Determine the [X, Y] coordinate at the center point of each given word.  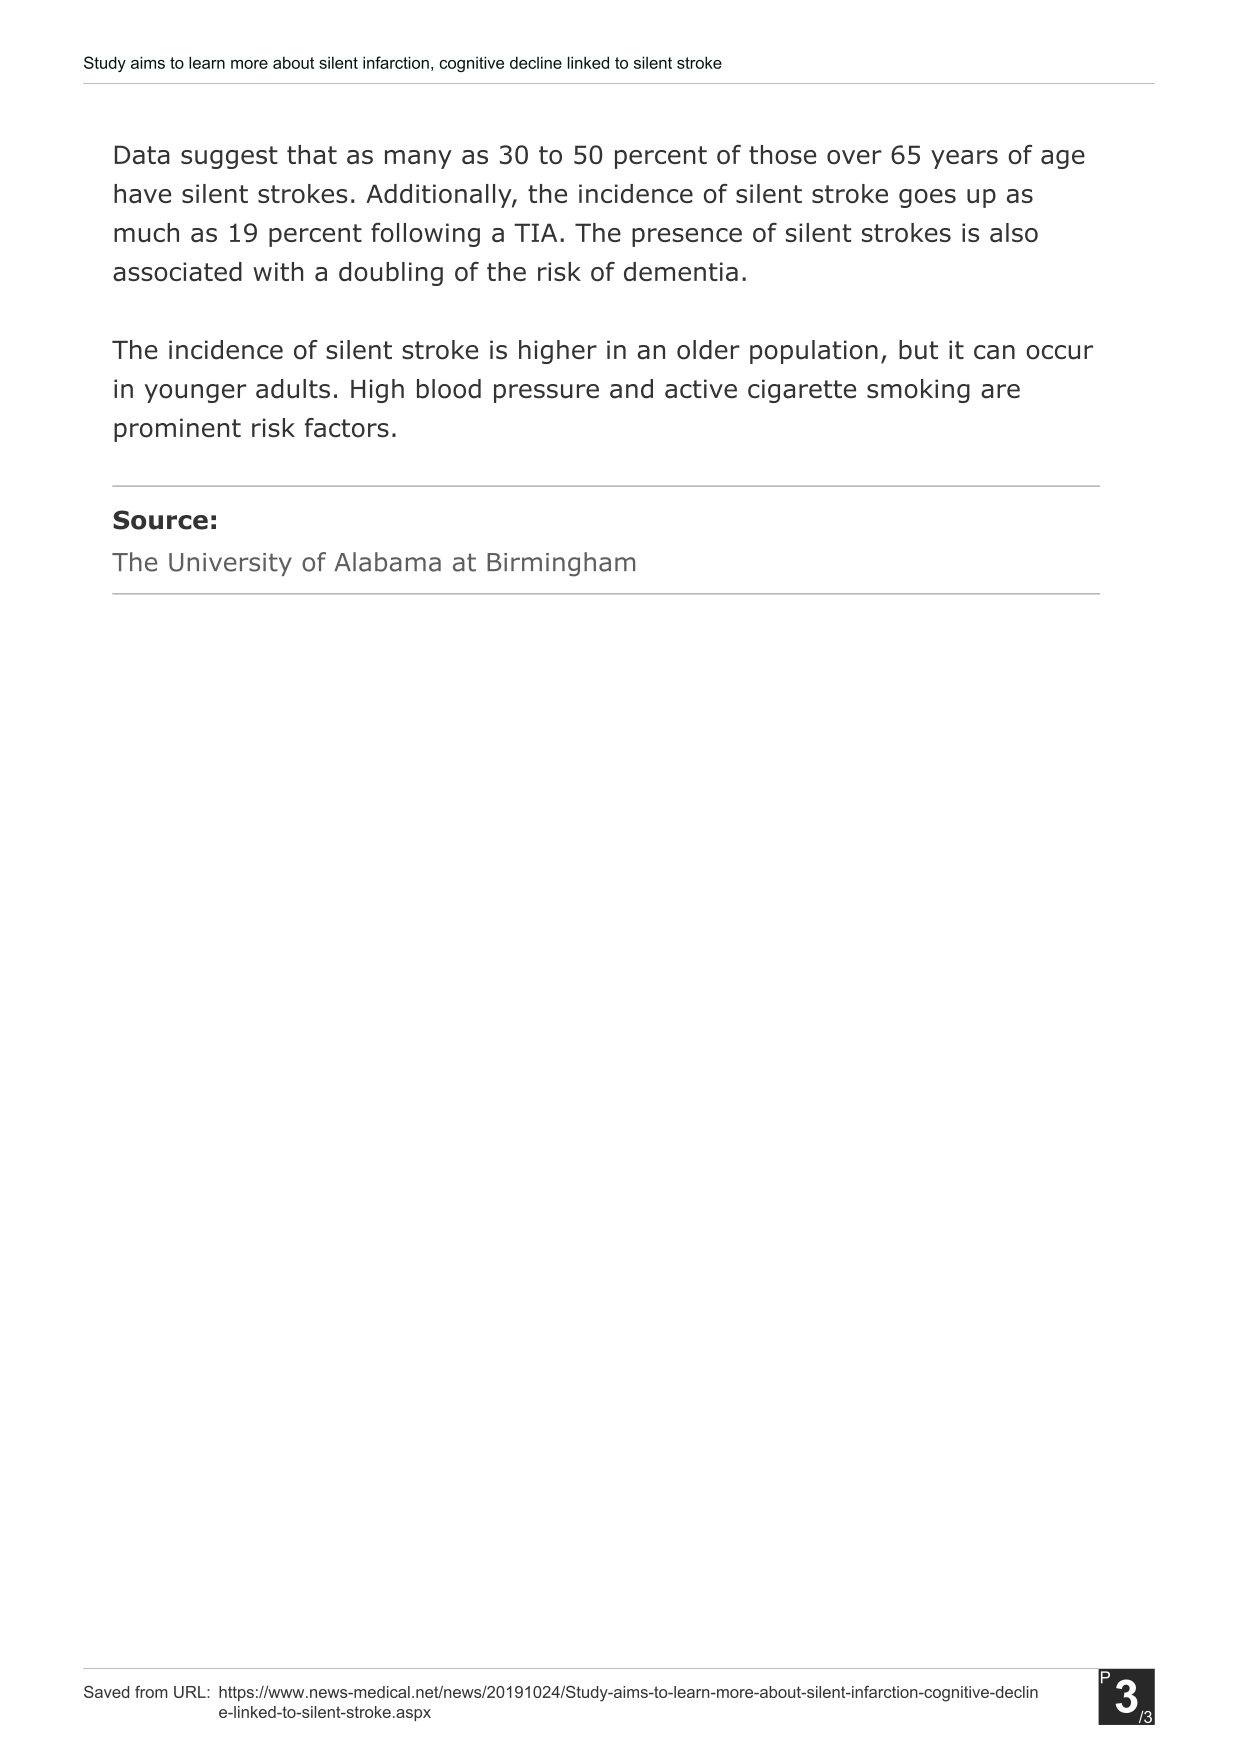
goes [927, 198]
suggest [229, 157]
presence [687, 237]
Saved [106, 1692]
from [151, 1692]
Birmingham [561, 564]
